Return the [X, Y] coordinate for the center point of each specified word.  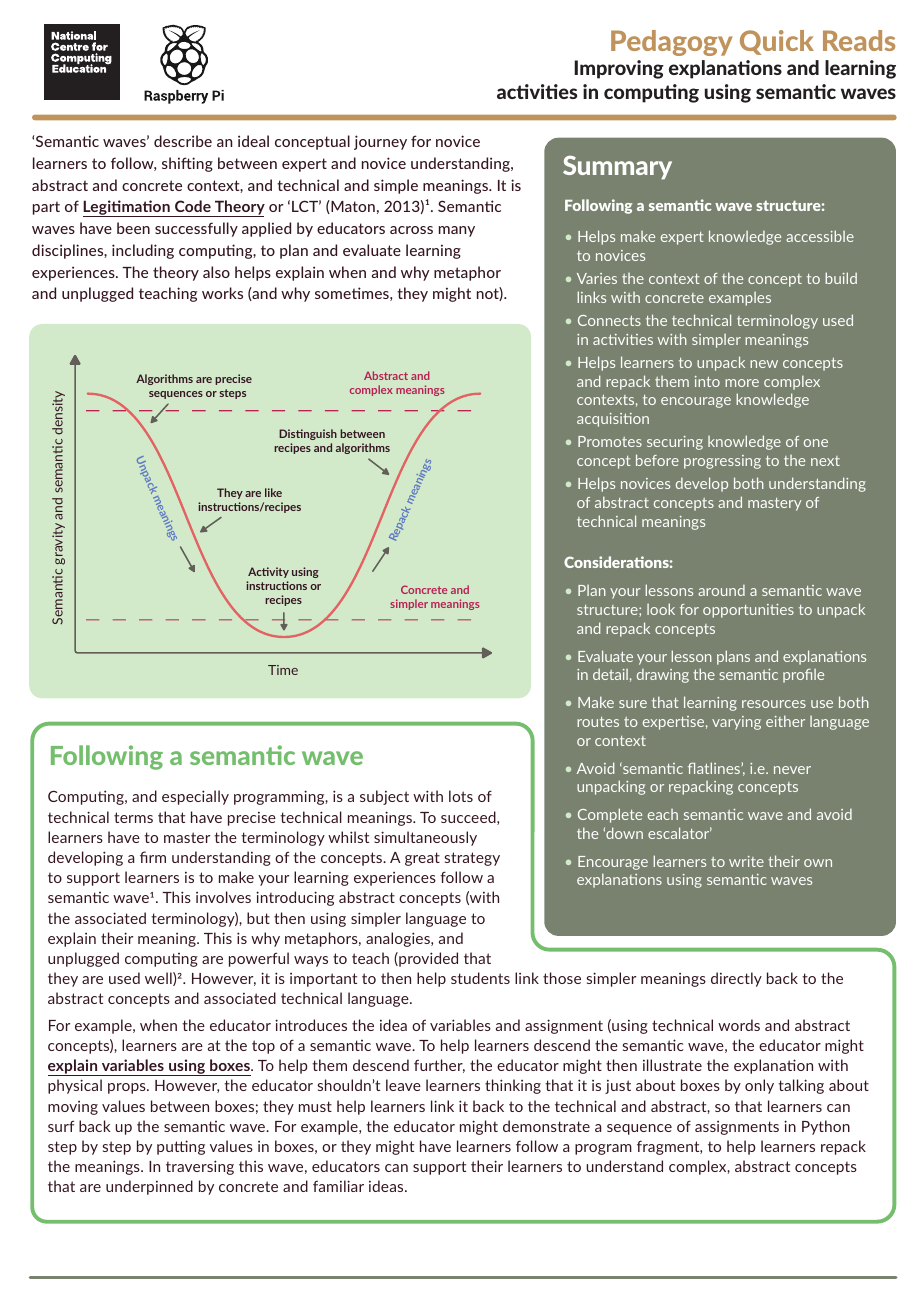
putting [181, 1147]
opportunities [748, 611]
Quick [777, 42]
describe [183, 141]
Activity [268, 572]
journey [380, 142]
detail [610, 674]
